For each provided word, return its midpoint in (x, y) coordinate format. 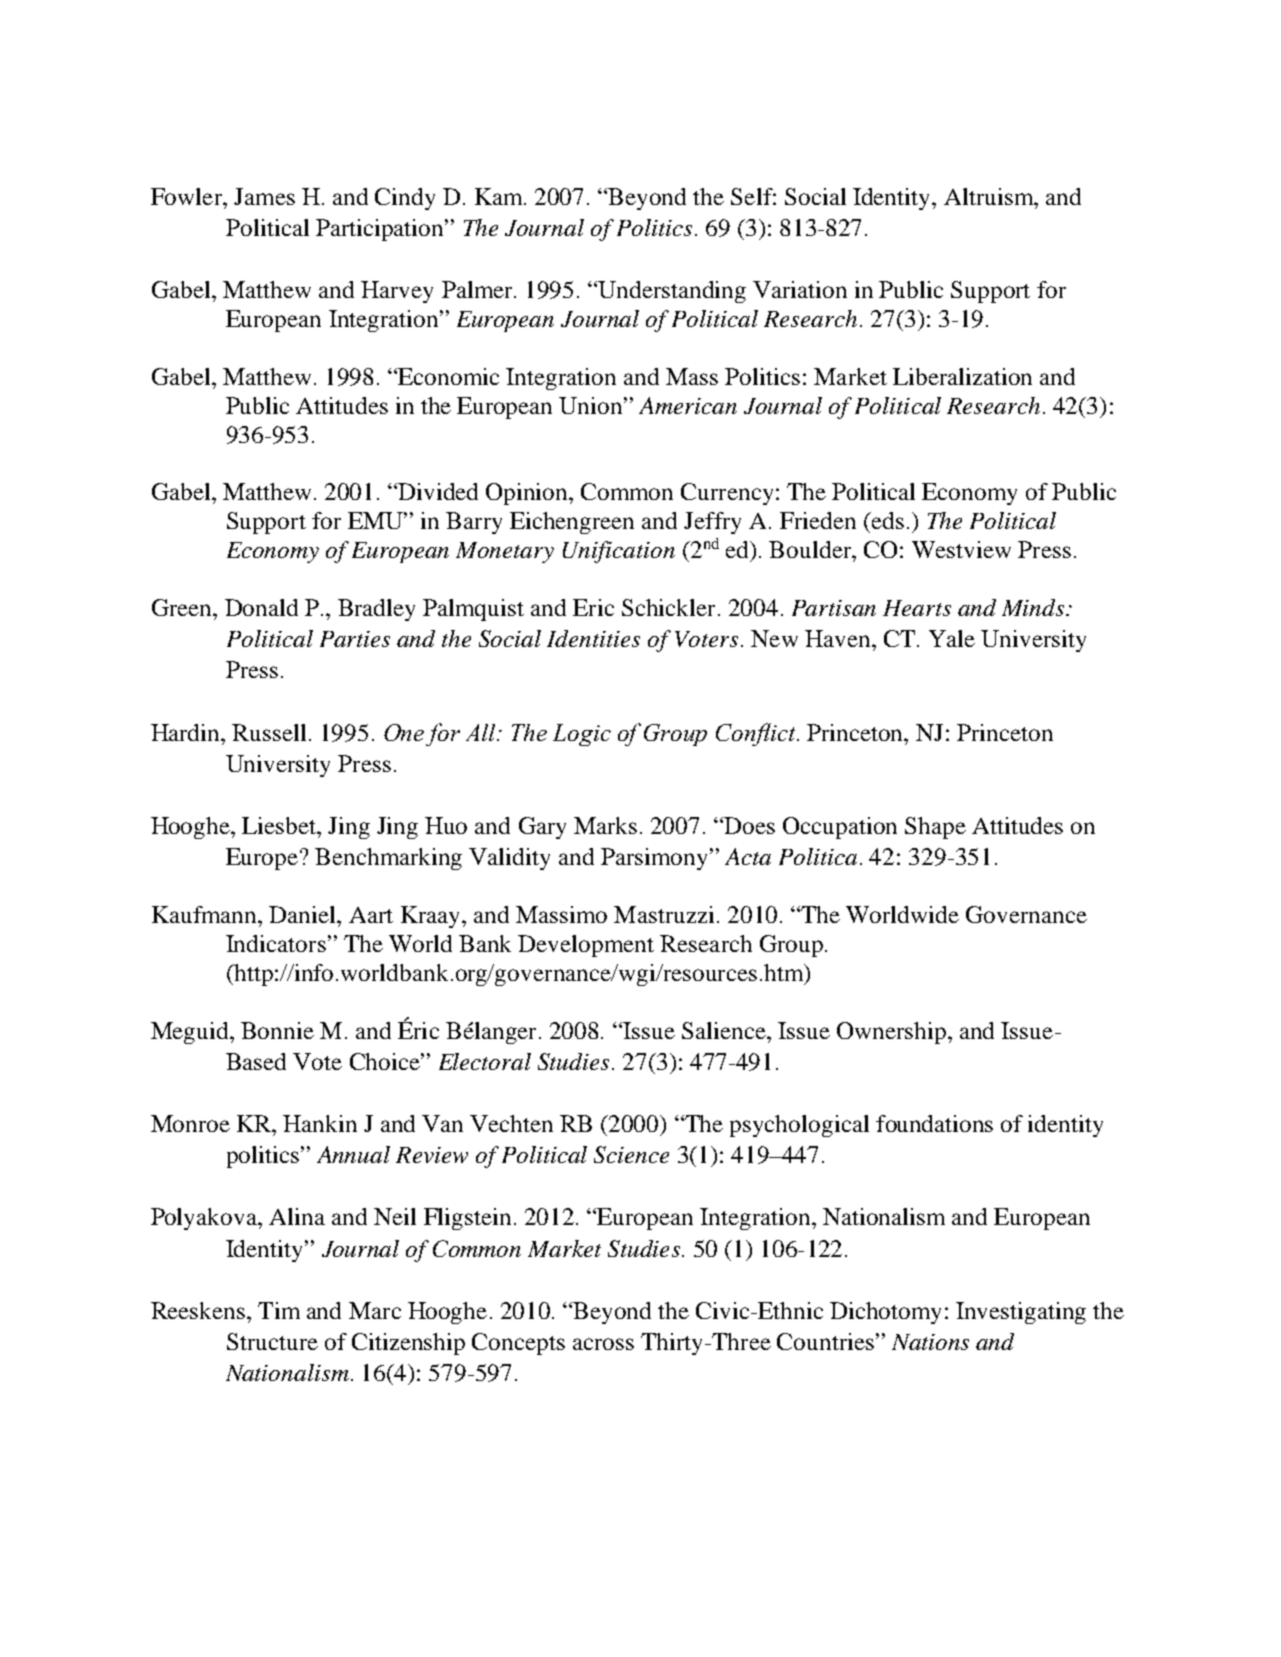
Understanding (672, 292)
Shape (935, 828)
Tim (279, 1310)
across (603, 1344)
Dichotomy (885, 1313)
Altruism (990, 196)
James (264, 196)
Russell (269, 732)
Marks (605, 825)
